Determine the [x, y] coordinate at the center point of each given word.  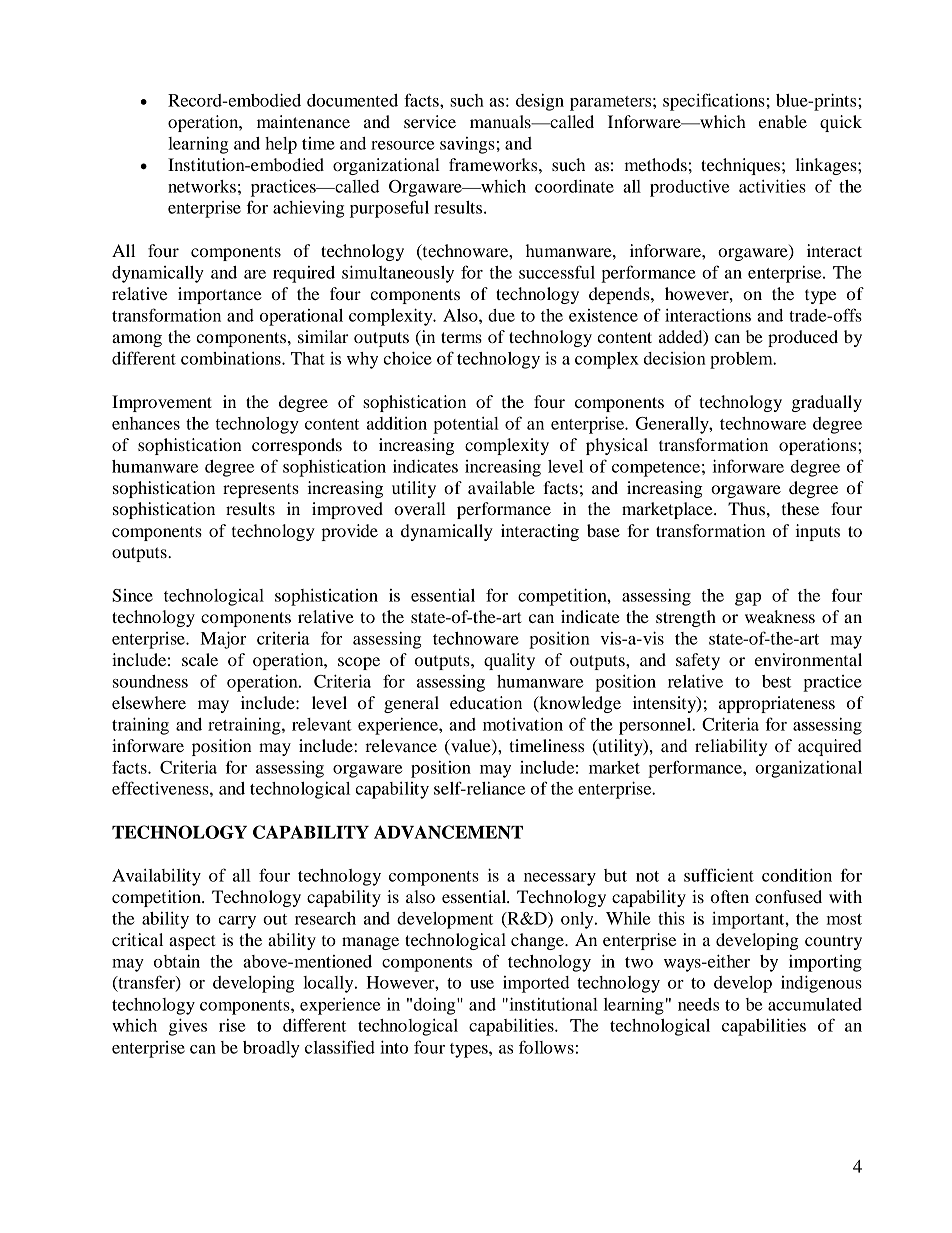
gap [748, 599]
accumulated [815, 1004]
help [281, 145]
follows [546, 1047]
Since [132, 595]
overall [420, 508]
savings [467, 145]
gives [188, 1027]
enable [783, 121]
